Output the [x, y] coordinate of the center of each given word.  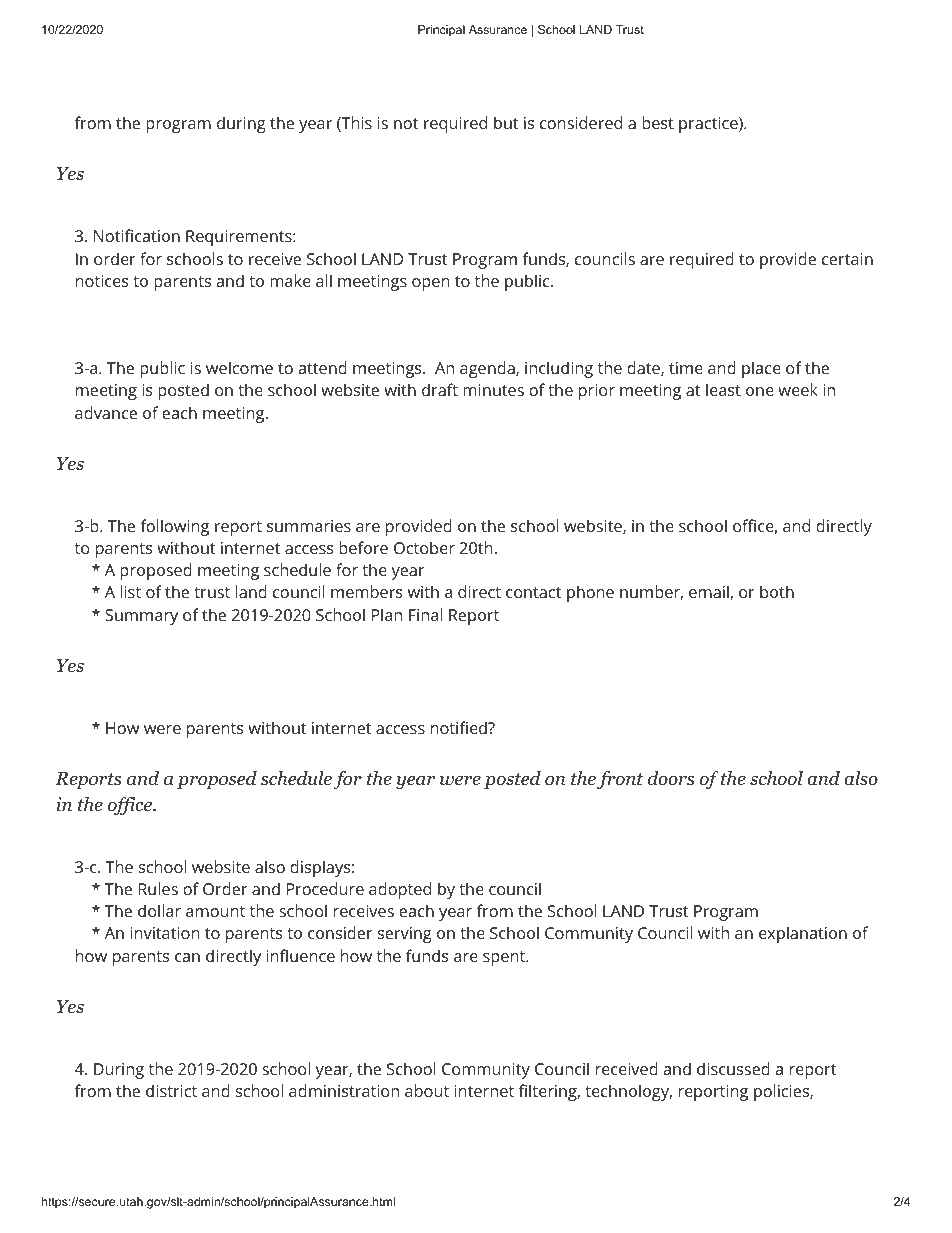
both [777, 591]
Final [425, 614]
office [131, 806]
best [658, 122]
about [427, 1090]
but [506, 122]
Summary [141, 617]
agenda [488, 369]
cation [157, 236]
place [761, 369]
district [171, 1090]
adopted [400, 890]
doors [671, 778]
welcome [239, 367]
